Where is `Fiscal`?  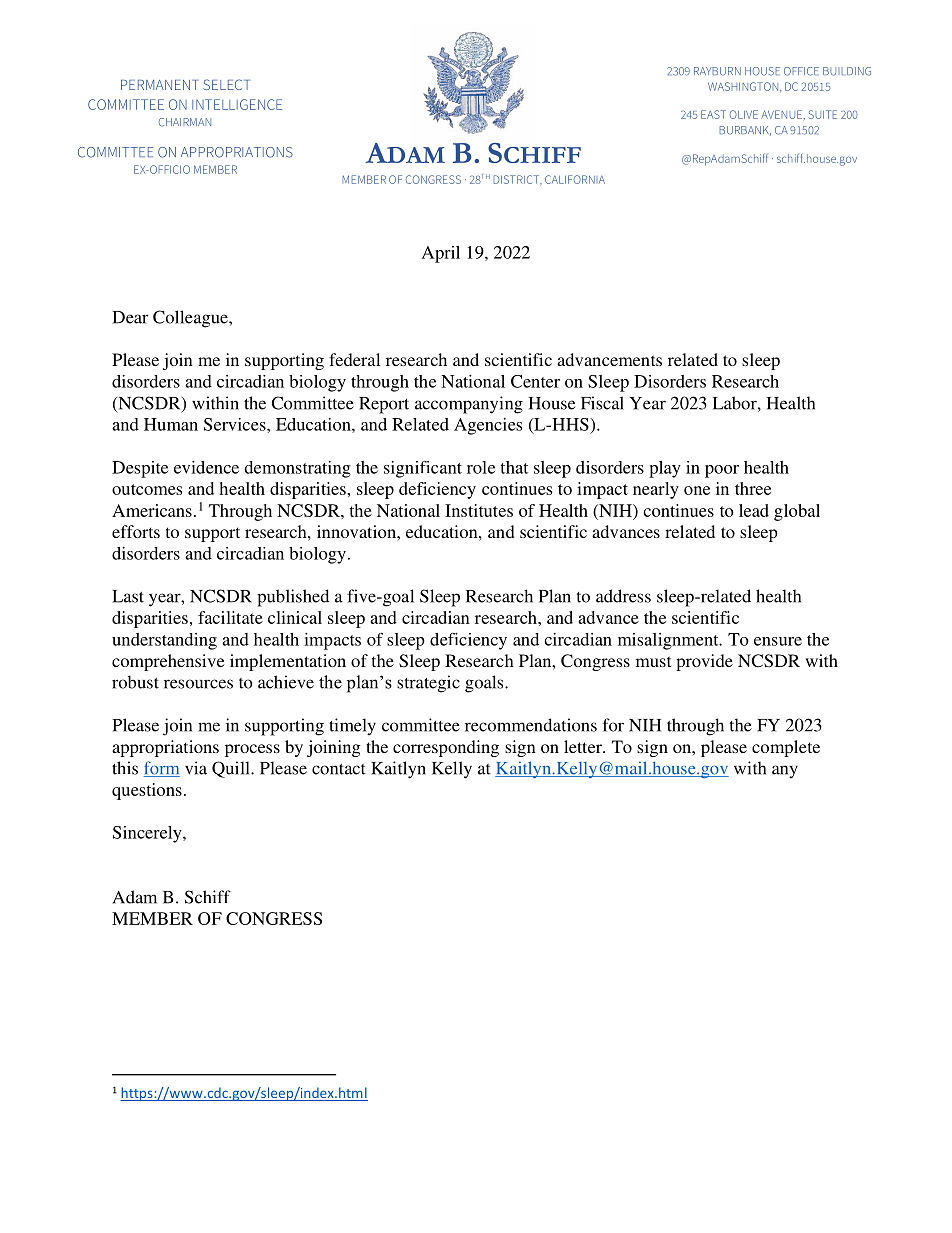
Fiscal is located at coordinates (602, 403).
